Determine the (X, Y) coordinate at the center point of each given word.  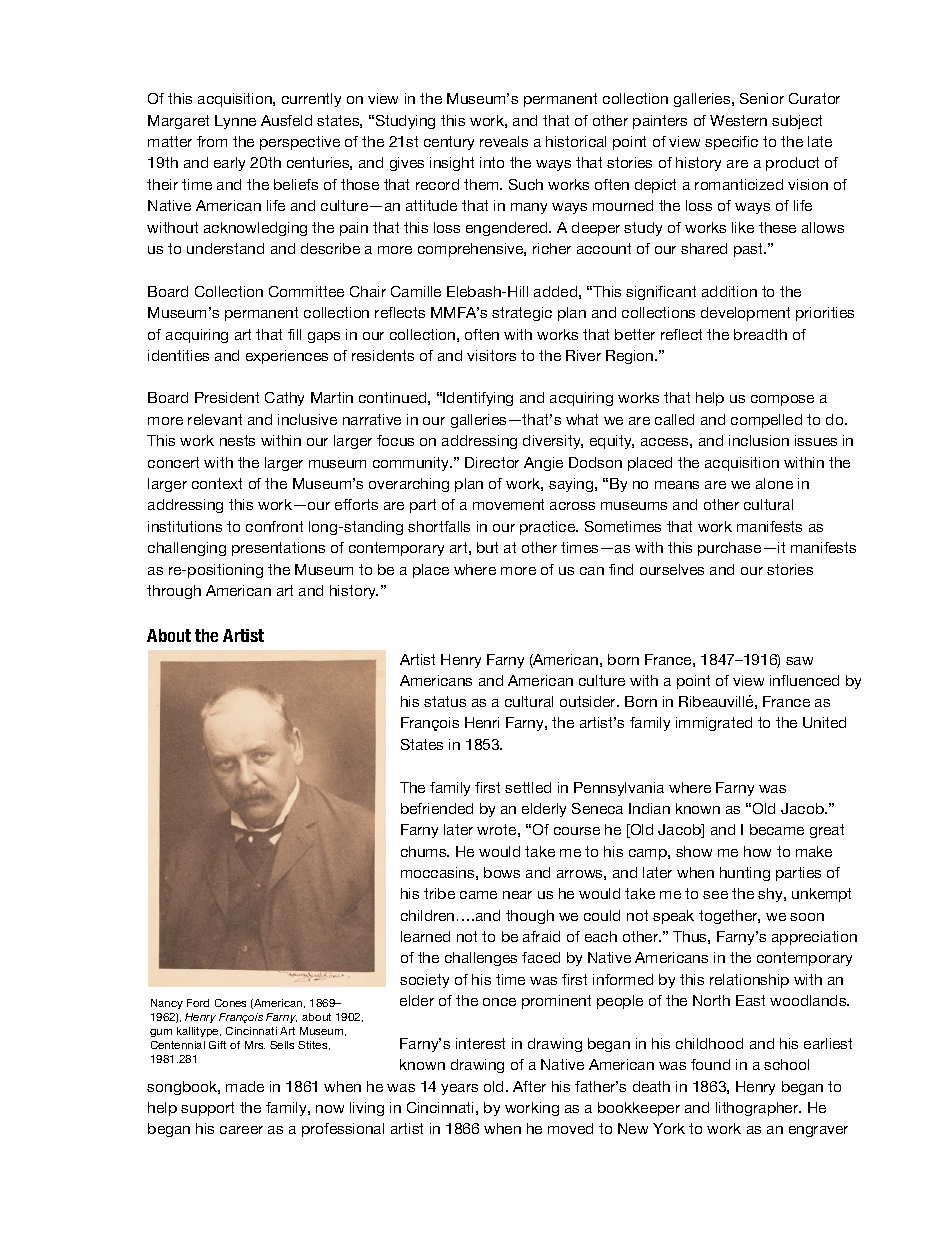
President (227, 397)
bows (502, 872)
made (245, 1086)
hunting (745, 874)
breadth (760, 334)
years (459, 1089)
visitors (491, 355)
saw (799, 661)
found (710, 1064)
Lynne (235, 122)
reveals (504, 141)
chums (425, 851)
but (487, 547)
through (174, 592)
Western (738, 120)
